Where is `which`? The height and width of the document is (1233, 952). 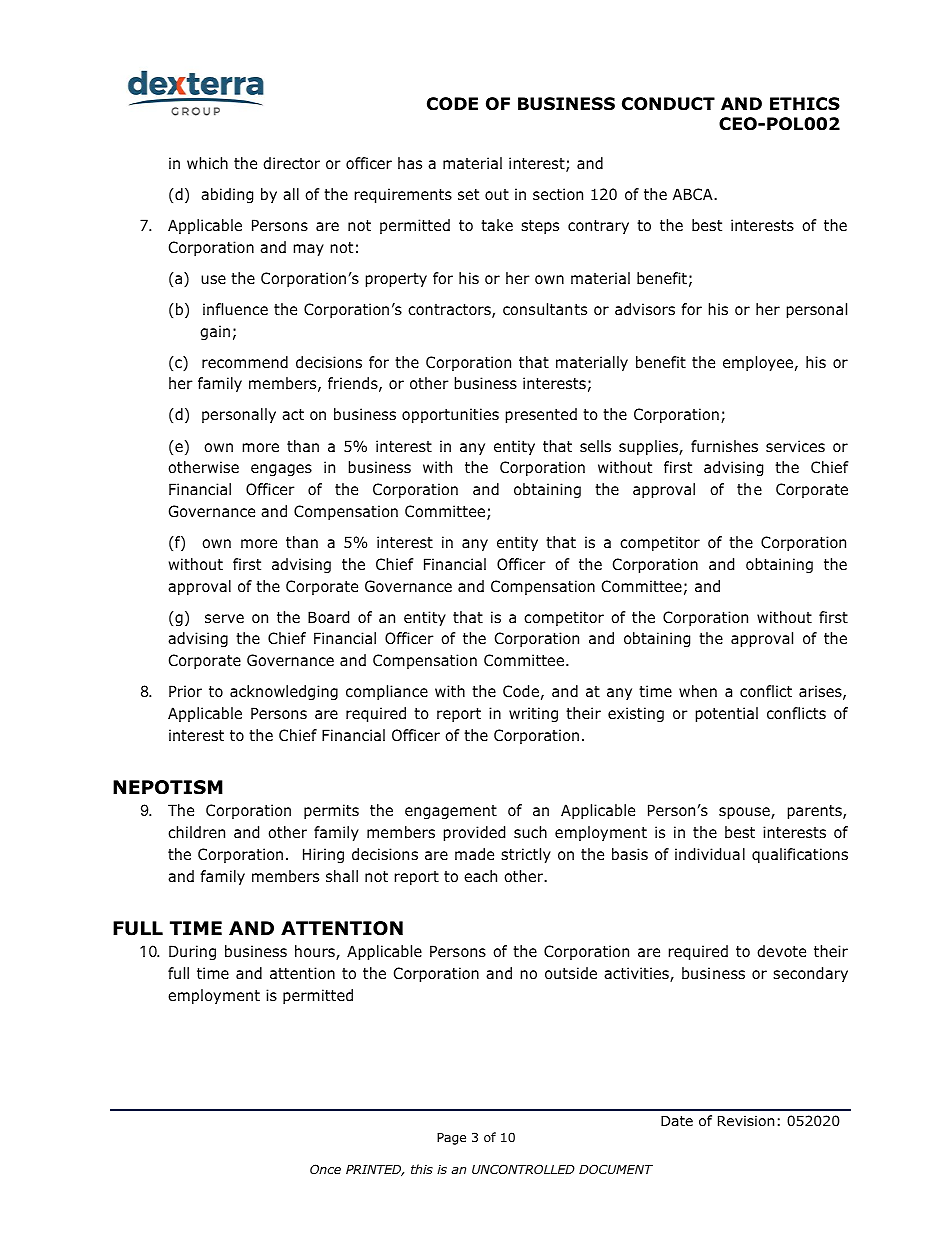
which is located at coordinates (207, 163).
